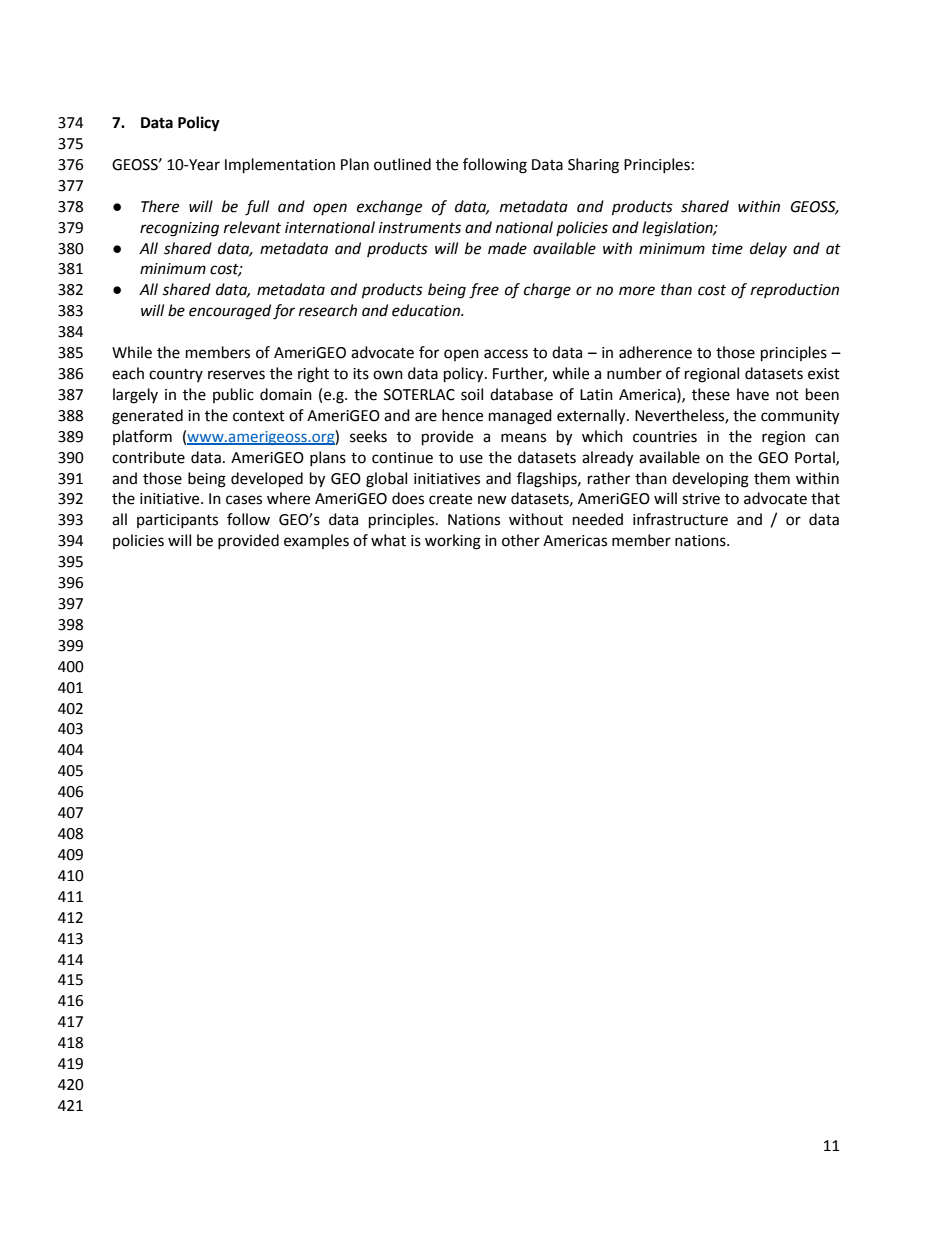 This screenshot has width=952, height=1233. What do you see at coordinates (236, 375) in the screenshot?
I see `reserves` at bounding box center [236, 375].
